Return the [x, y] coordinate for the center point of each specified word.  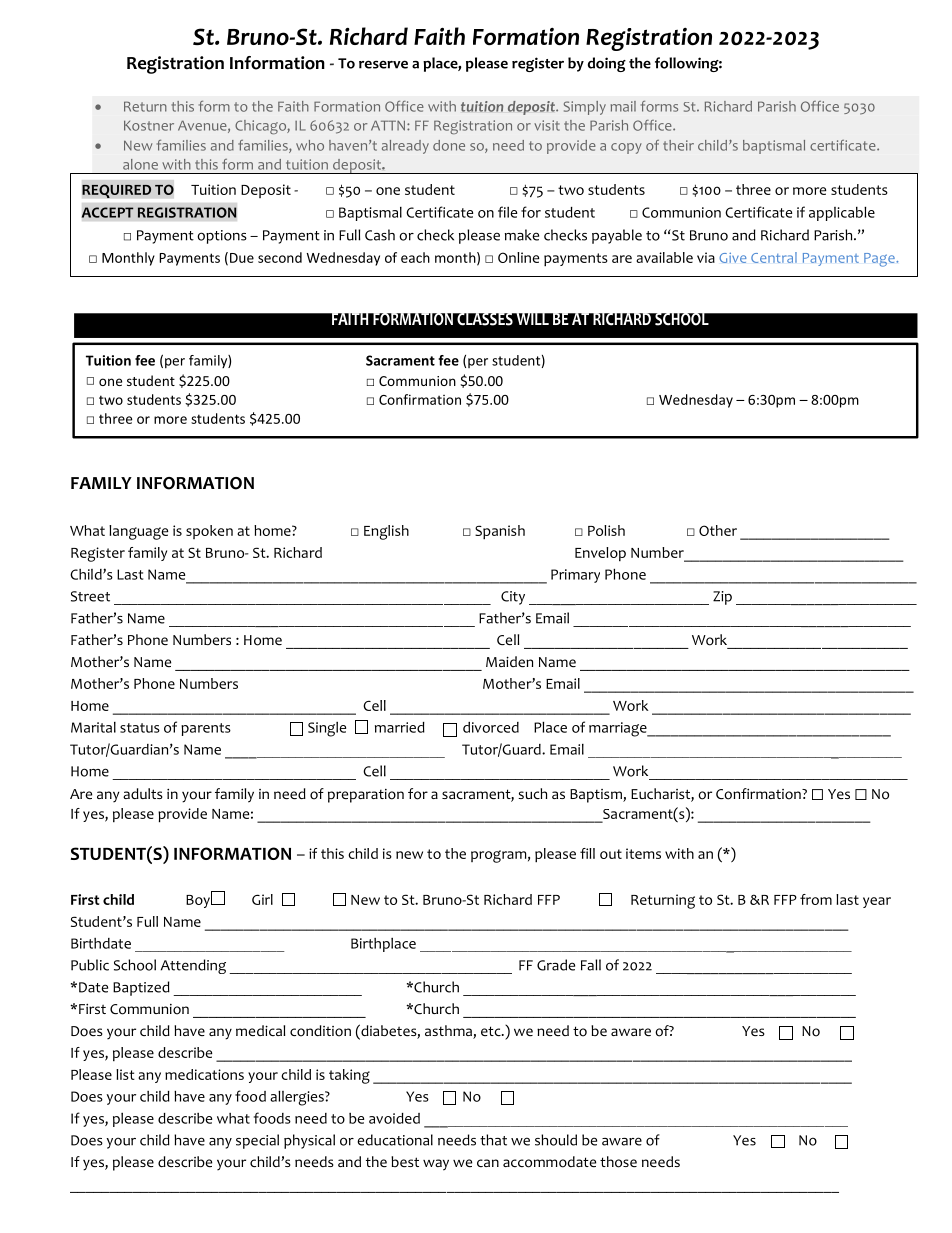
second [280, 257]
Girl [262, 899]
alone [140, 164]
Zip [722, 598]
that [493, 1140]
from [816, 899]
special [257, 1141]
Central [774, 257]
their [678, 145]
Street [90, 596]
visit [547, 125]
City [513, 598]
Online [518, 257]
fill [587, 853]
